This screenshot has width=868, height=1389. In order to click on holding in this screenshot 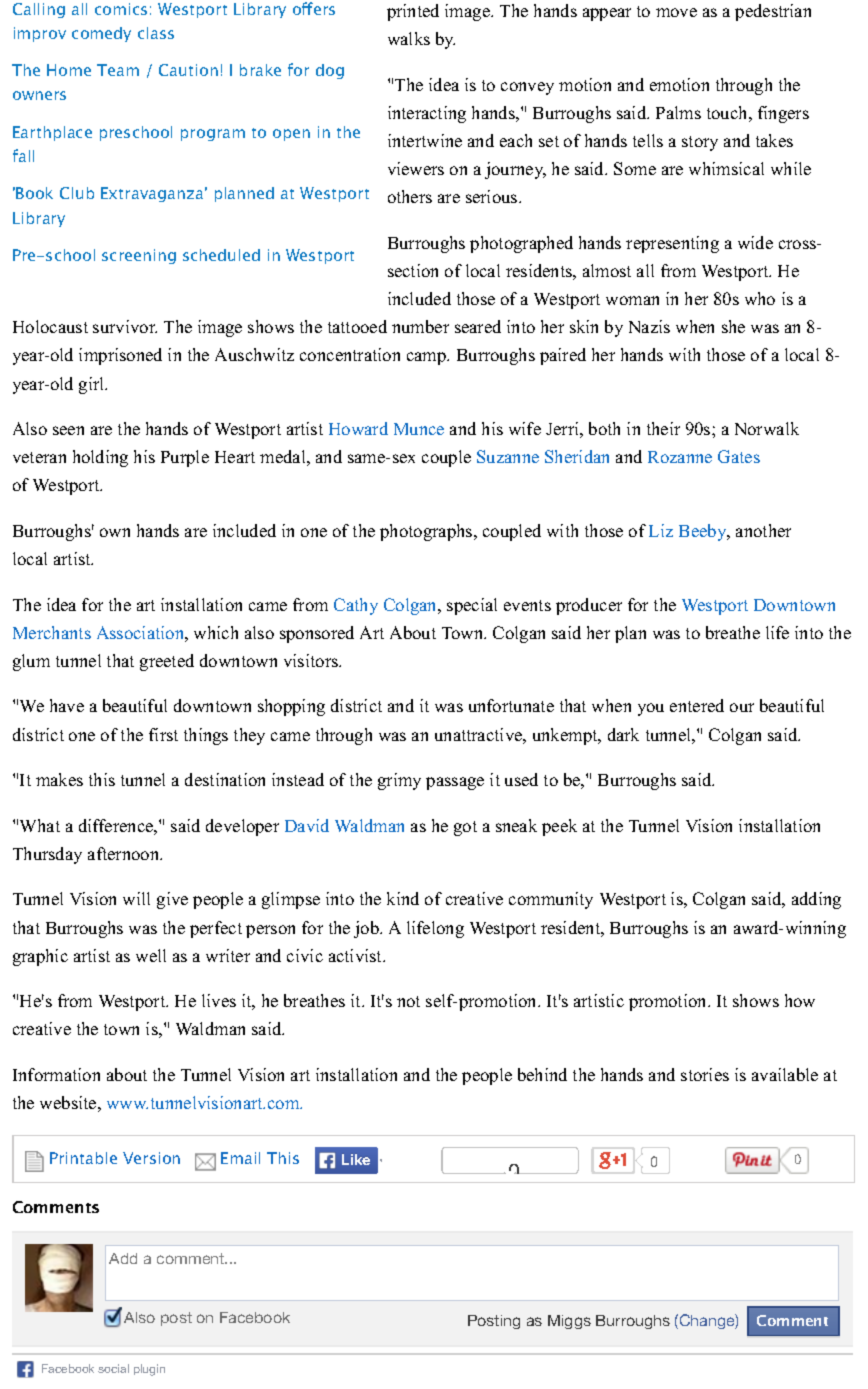, I will do `click(100, 458)`.
